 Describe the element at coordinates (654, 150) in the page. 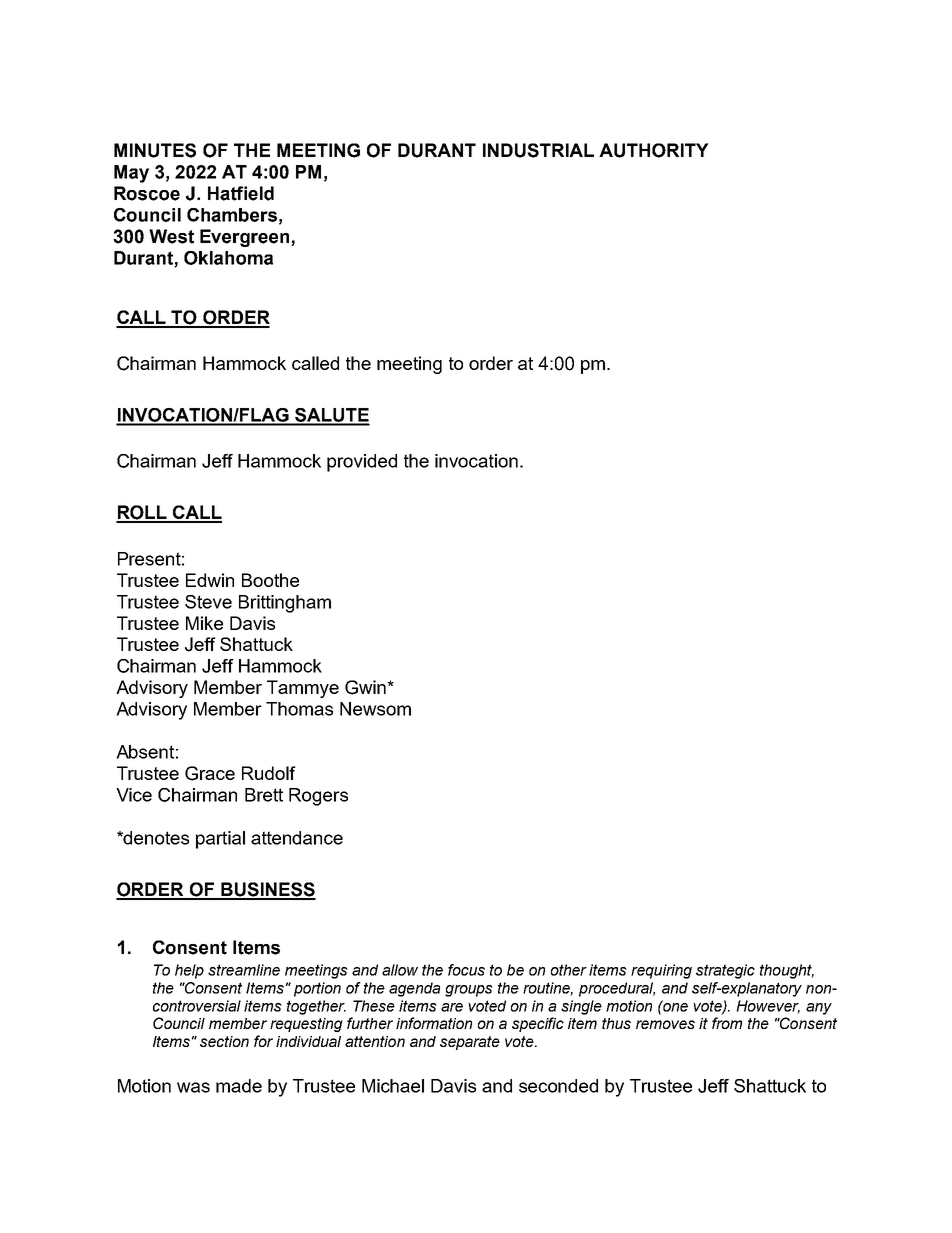

I see `AUTHORITY` at that location.
